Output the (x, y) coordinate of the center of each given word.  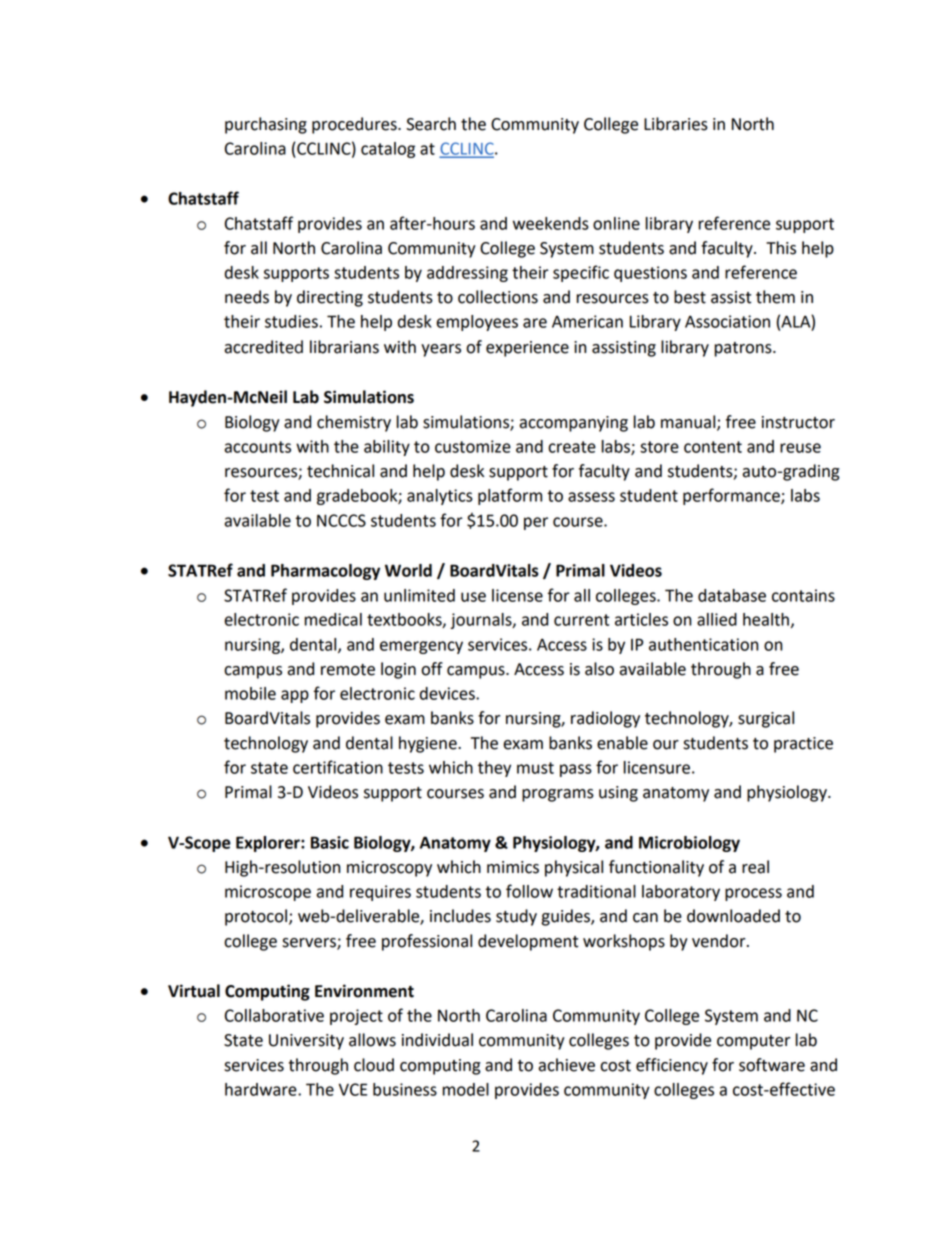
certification (338, 767)
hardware (262, 1089)
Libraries (676, 124)
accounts (258, 447)
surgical (766, 719)
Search (431, 124)
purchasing (266, 125)
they (494, 769)
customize (473, 446)
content (713, 447)
